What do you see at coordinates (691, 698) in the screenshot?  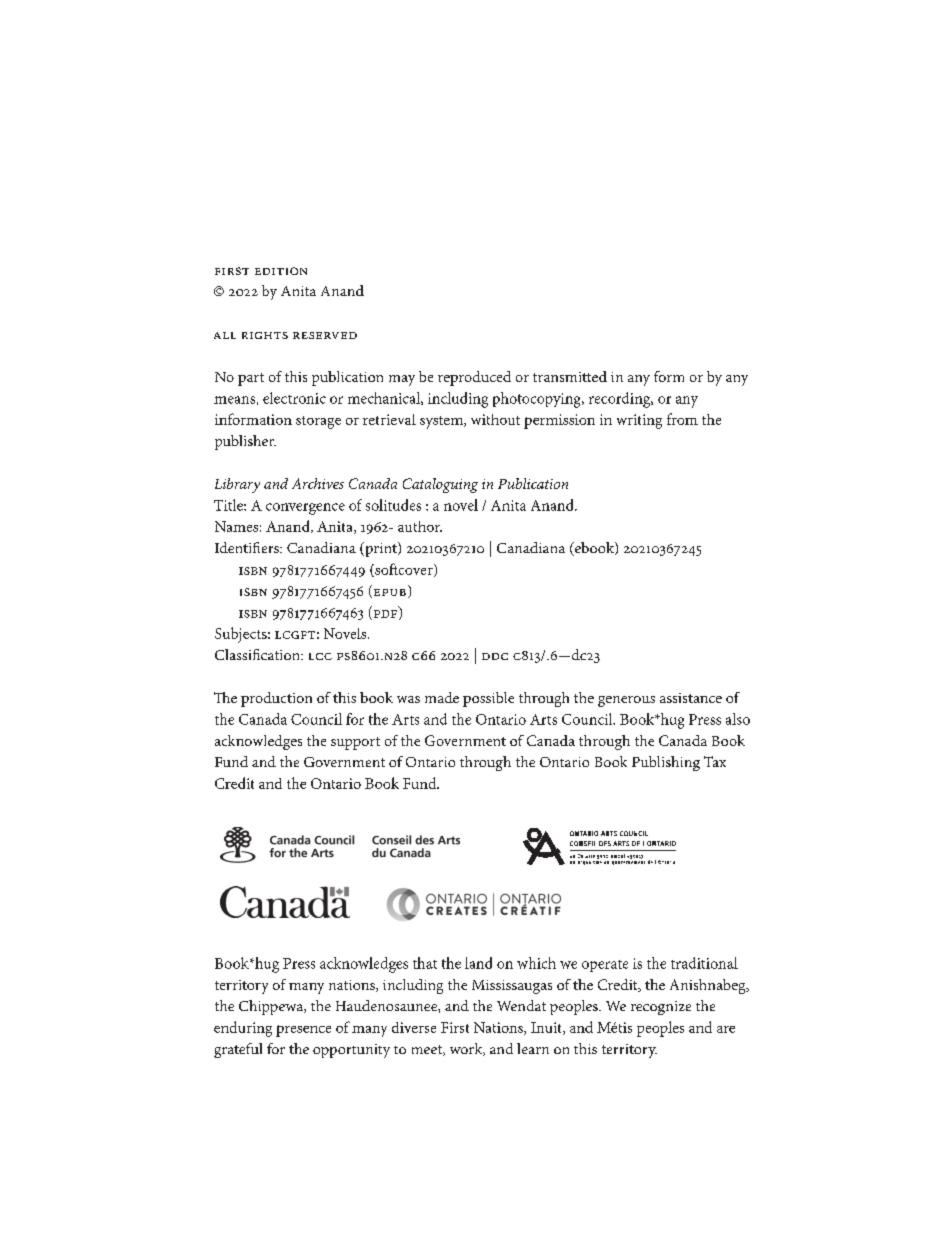 I see `assistance` at bounding box center [691, 698].
